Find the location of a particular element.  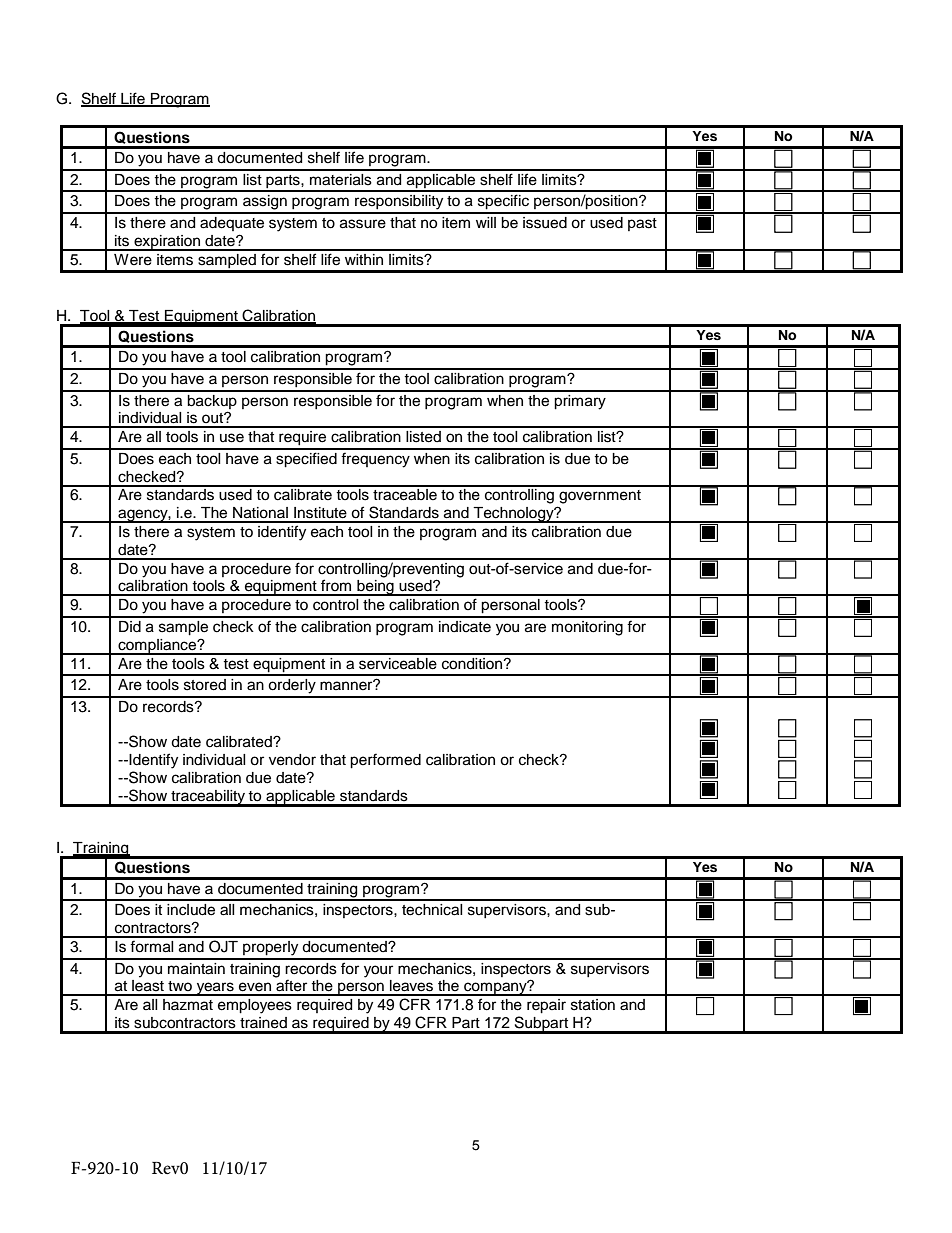

expiration is located at coordinates (167, 243).
